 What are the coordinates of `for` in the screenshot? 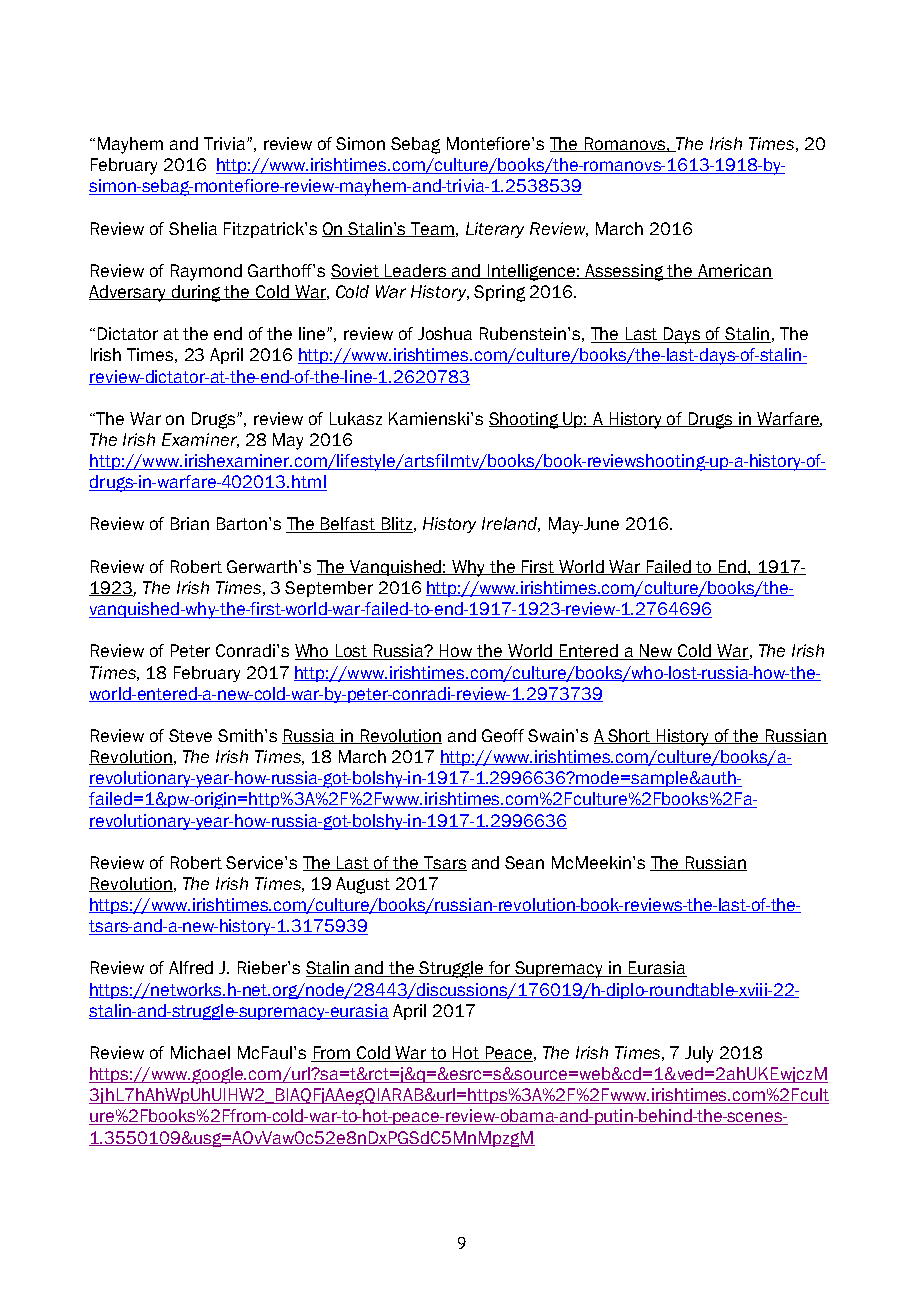 It's located at (500, 969).
